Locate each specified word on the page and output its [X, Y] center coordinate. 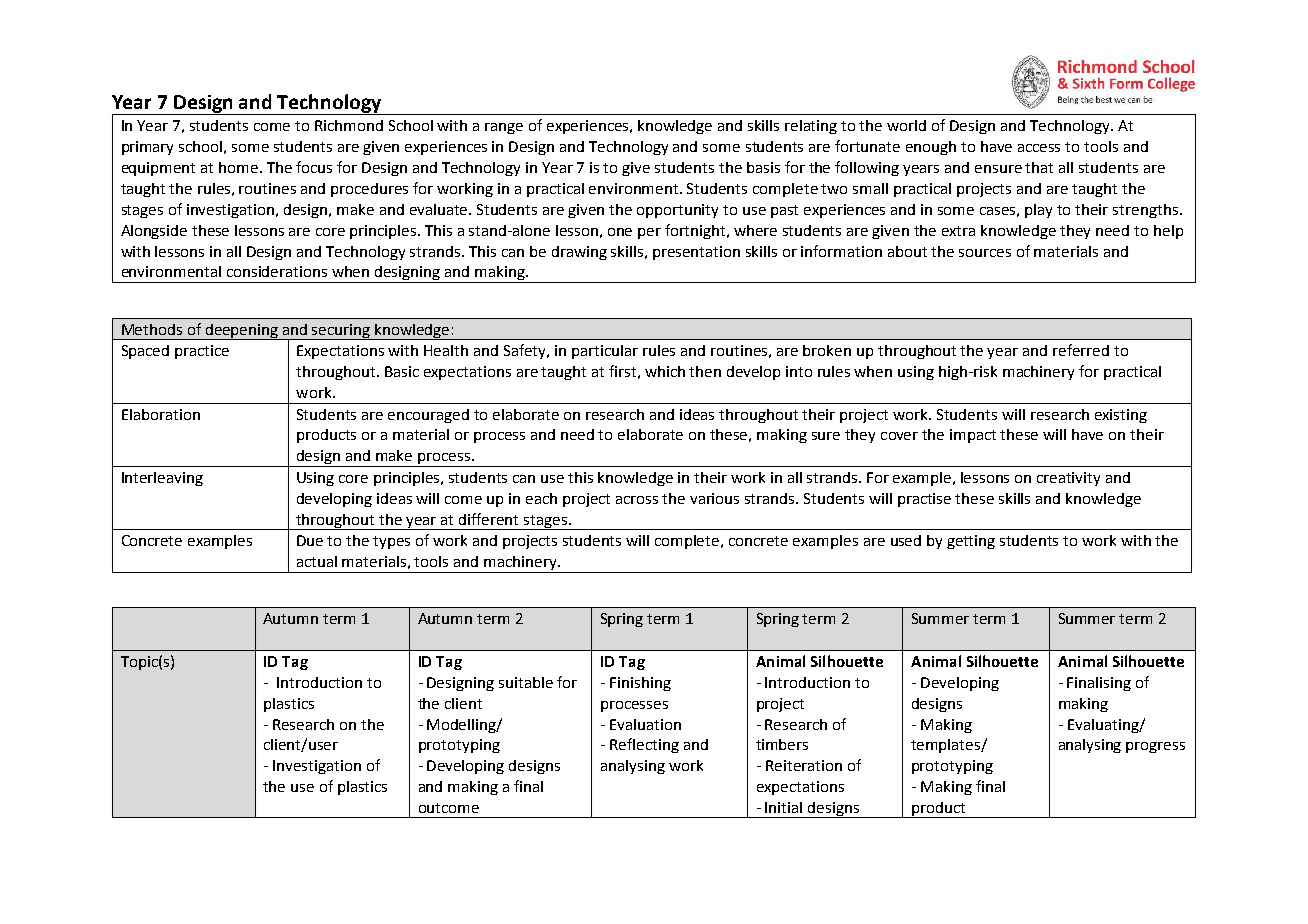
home [238, 167]
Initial [783, 807]
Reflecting [644, 745]
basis [763, 167]
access [1039, 148]
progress [1155, 747]
